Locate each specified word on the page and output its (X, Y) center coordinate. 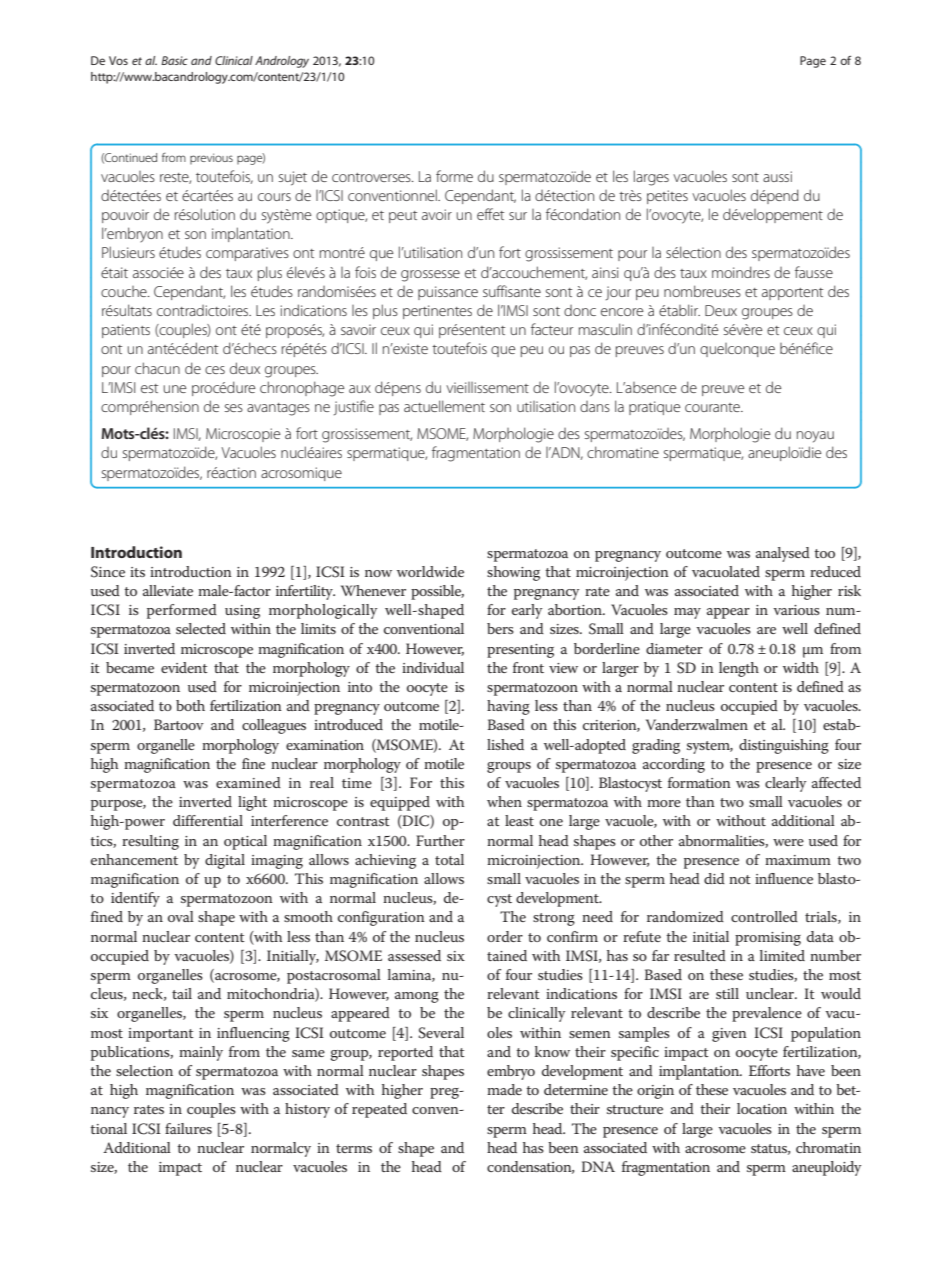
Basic (174, 60)
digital (225, 861)
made (504, 1089)
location (762, 1108)
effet (490, 214)
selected (201, 628)
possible (437, 592)
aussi (777, 176)
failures (188, 1128)
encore (622, 312)
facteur (552, 329)
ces (215, 370)
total (449, 859)
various (796, 610)
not (740, 879)
